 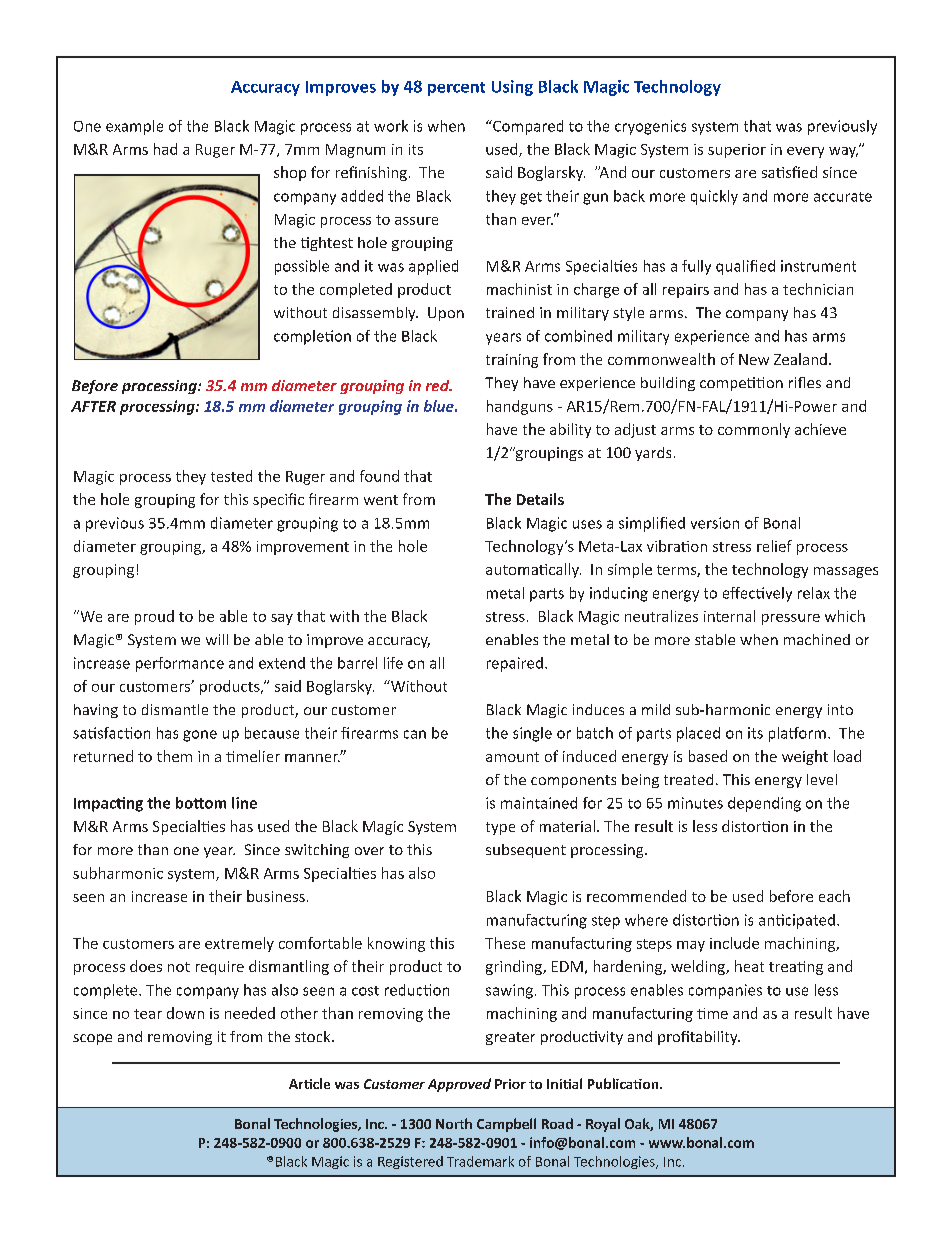 What do you see at coordinates (515, 664) in the screenshot?
I see `repaired` at bounding box center [515, 664].
